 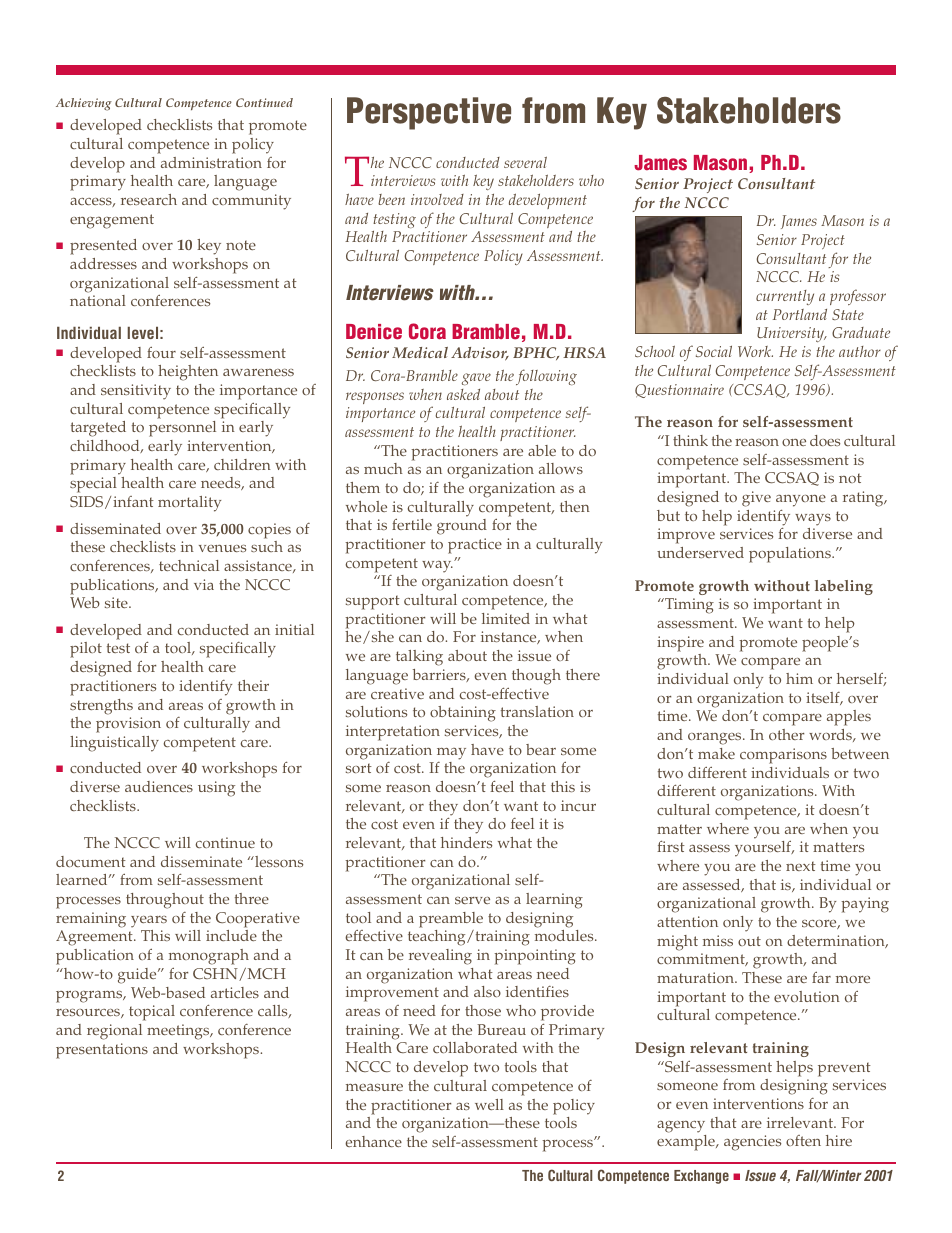 What do you see at coordinates (211, 162) in the page?
I see `administration` at bounding box center [211, 162].
